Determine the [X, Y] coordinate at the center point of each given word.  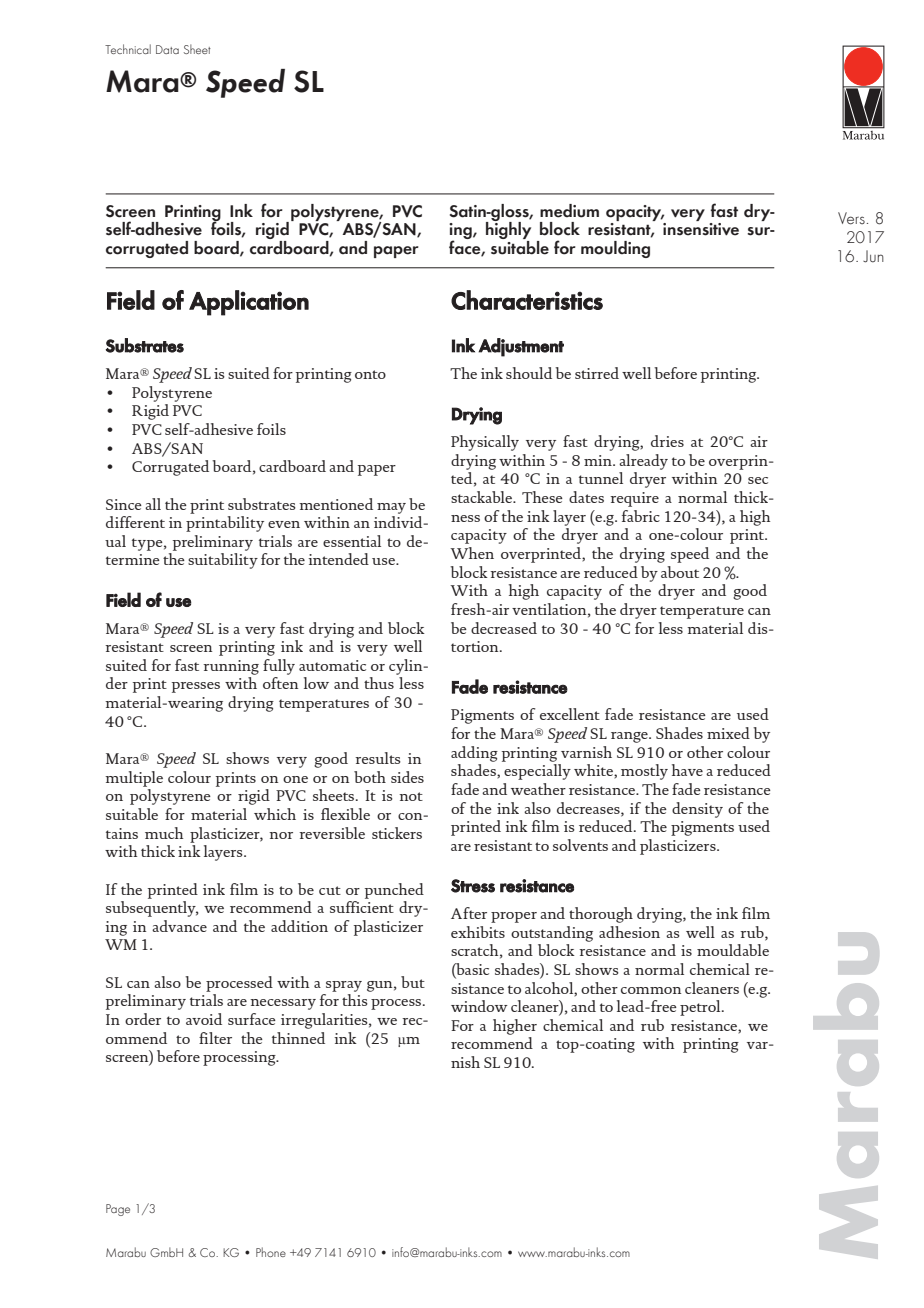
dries [667, 441]
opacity [635, 213]
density [697, 810]
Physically [485, 443]
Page [118, 1210]
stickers [397, 833]
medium [569, 211]
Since [124, 504]
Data [167, 49]
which [275, 814]
